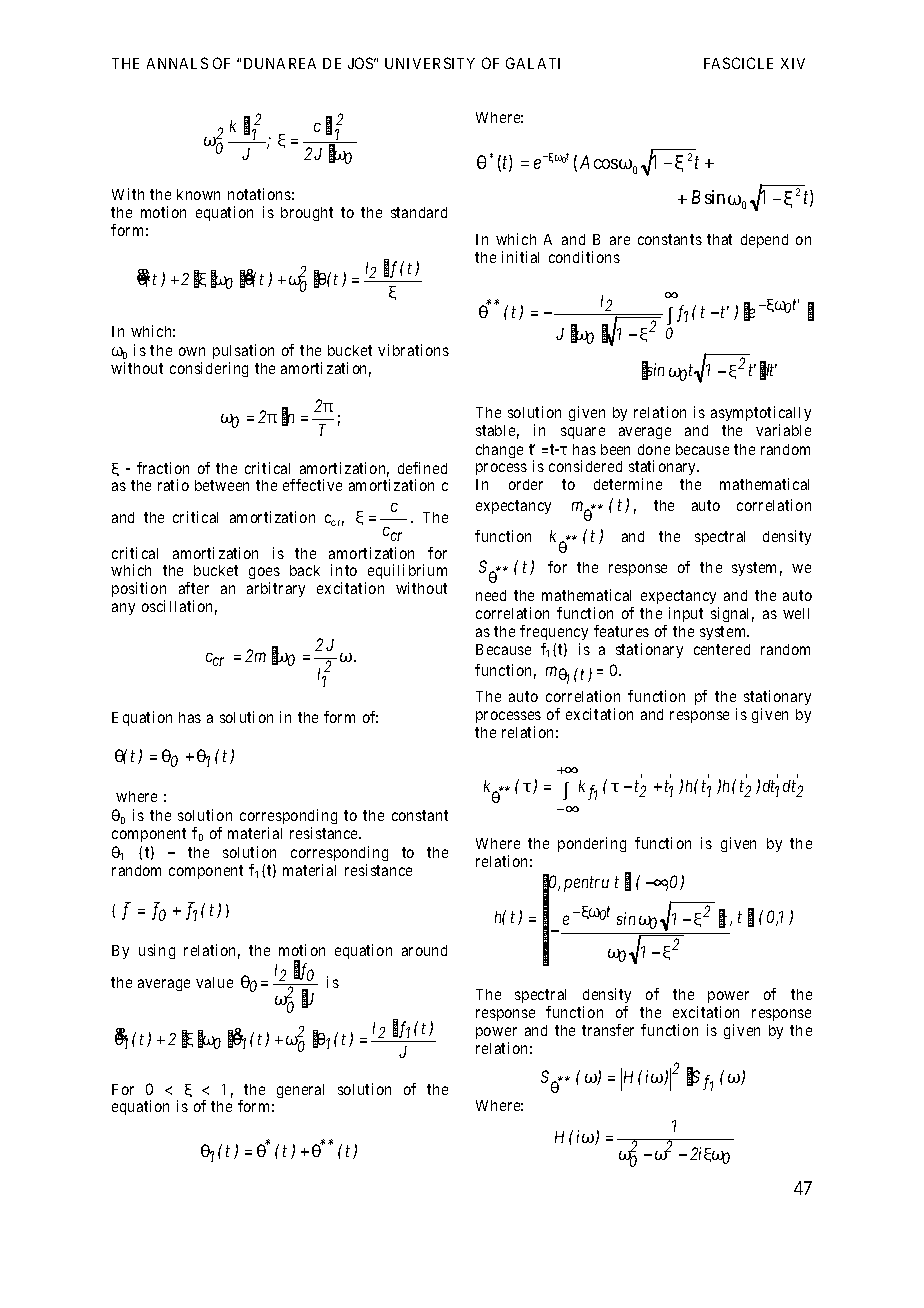  What do you see at coordinates (738, 63) in the page?
I see `FASCICLE` at bounding box center [738, 63].
